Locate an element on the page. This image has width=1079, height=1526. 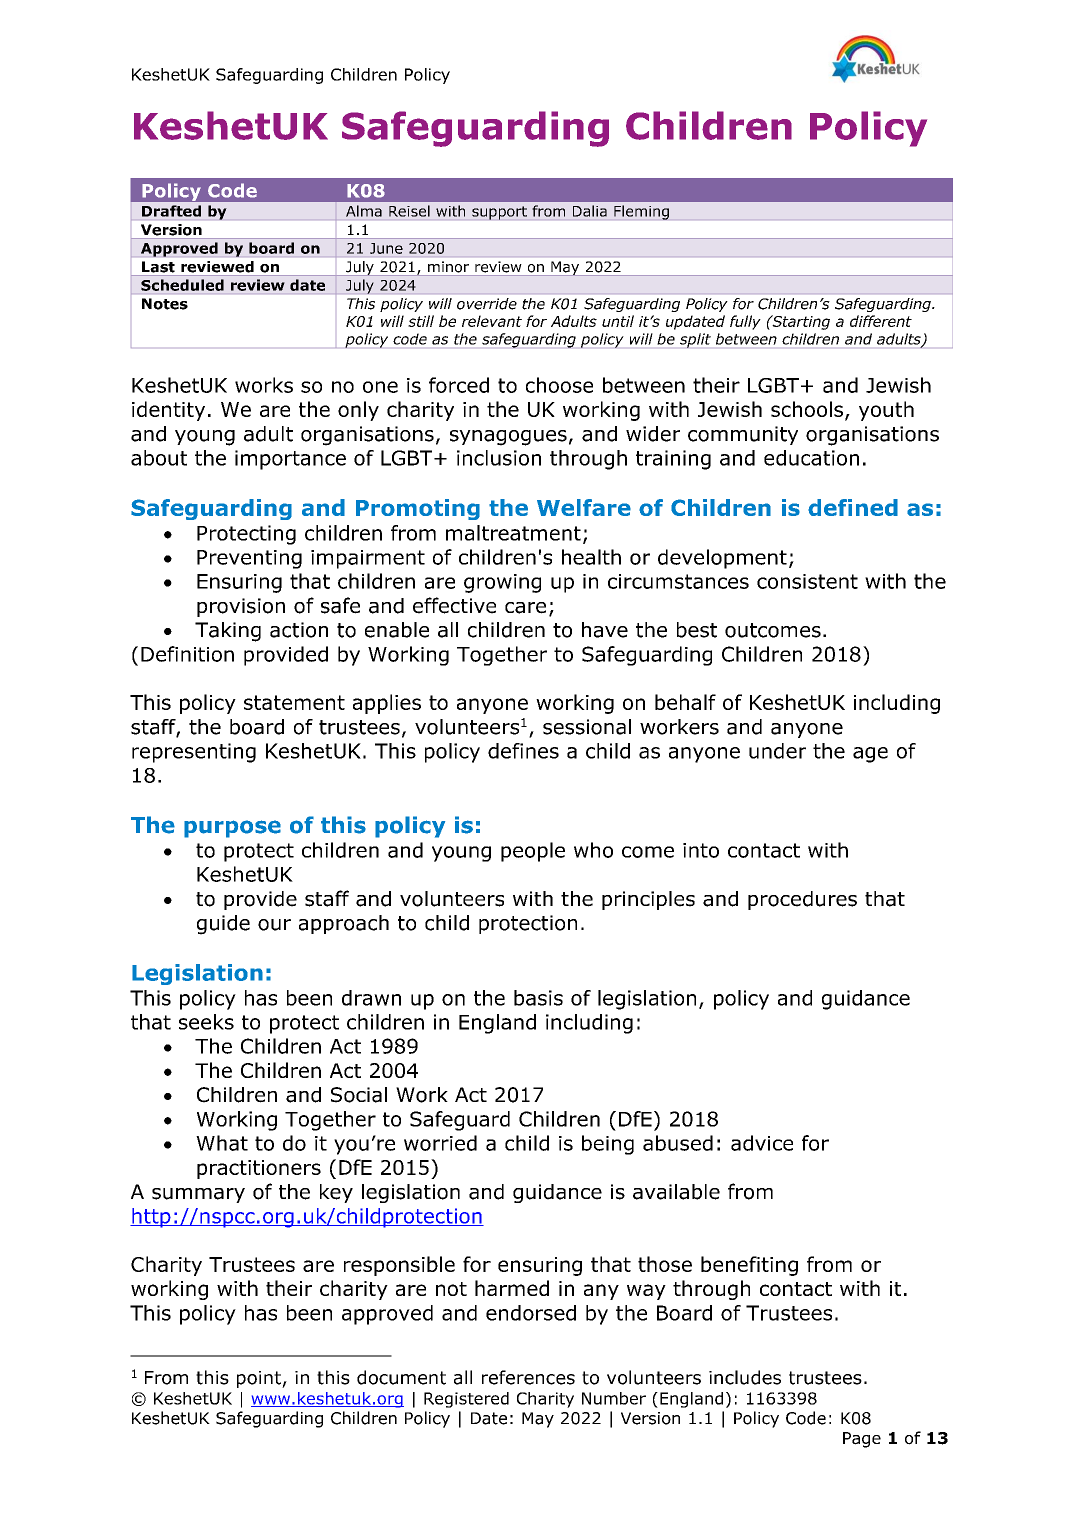
procedures is located at coordinates (802, 900).
